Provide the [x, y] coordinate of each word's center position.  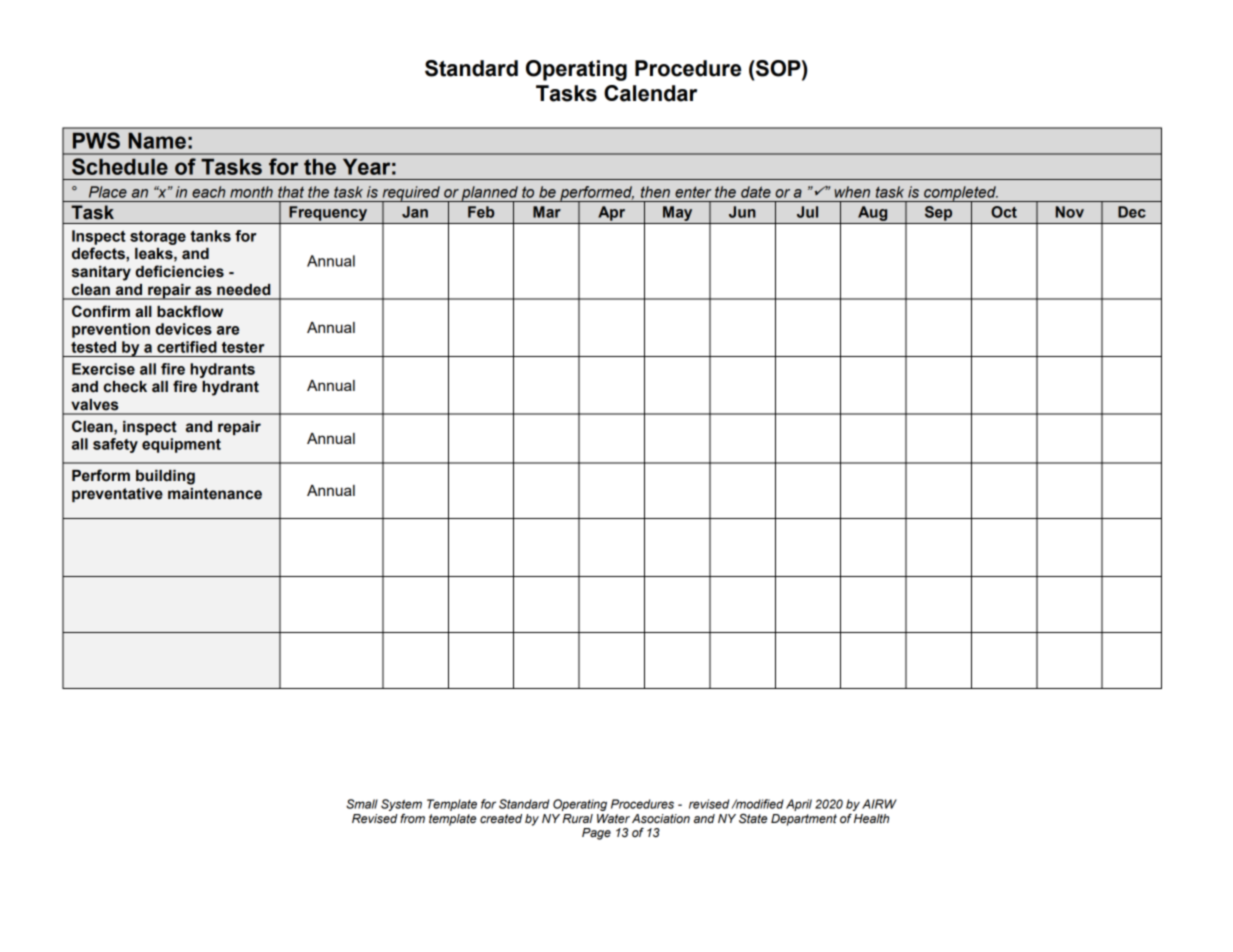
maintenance [215, 494]
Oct [1004, 212]
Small [362, 804]
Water [613, 818]
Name [157, 141]
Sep [938, 213]
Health [871, 818]
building [165, 477]
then [655, 192]
